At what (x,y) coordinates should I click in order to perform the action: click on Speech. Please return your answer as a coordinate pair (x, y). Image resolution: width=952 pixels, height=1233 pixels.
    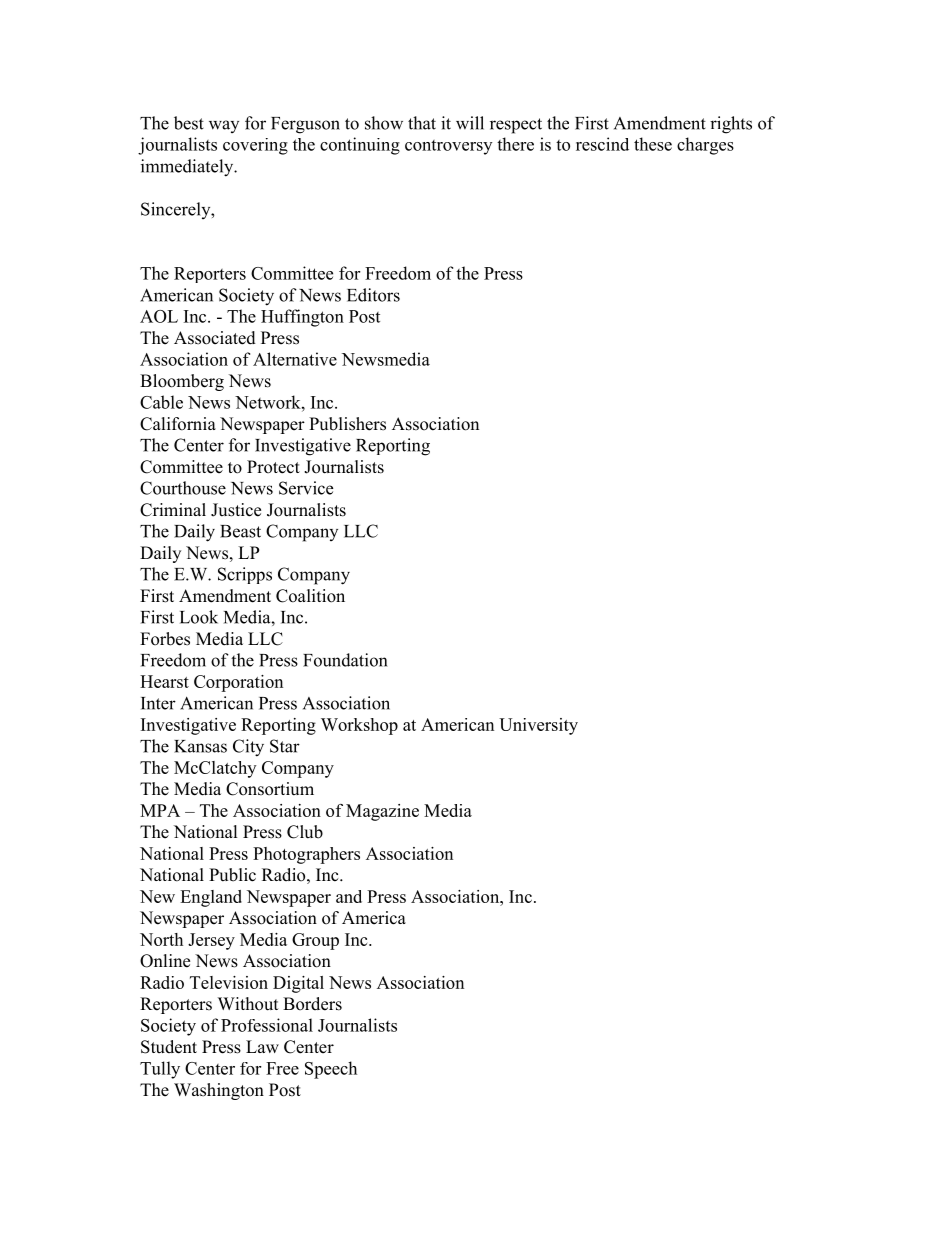
    Looking at the image, I should click on (331, 1070).
